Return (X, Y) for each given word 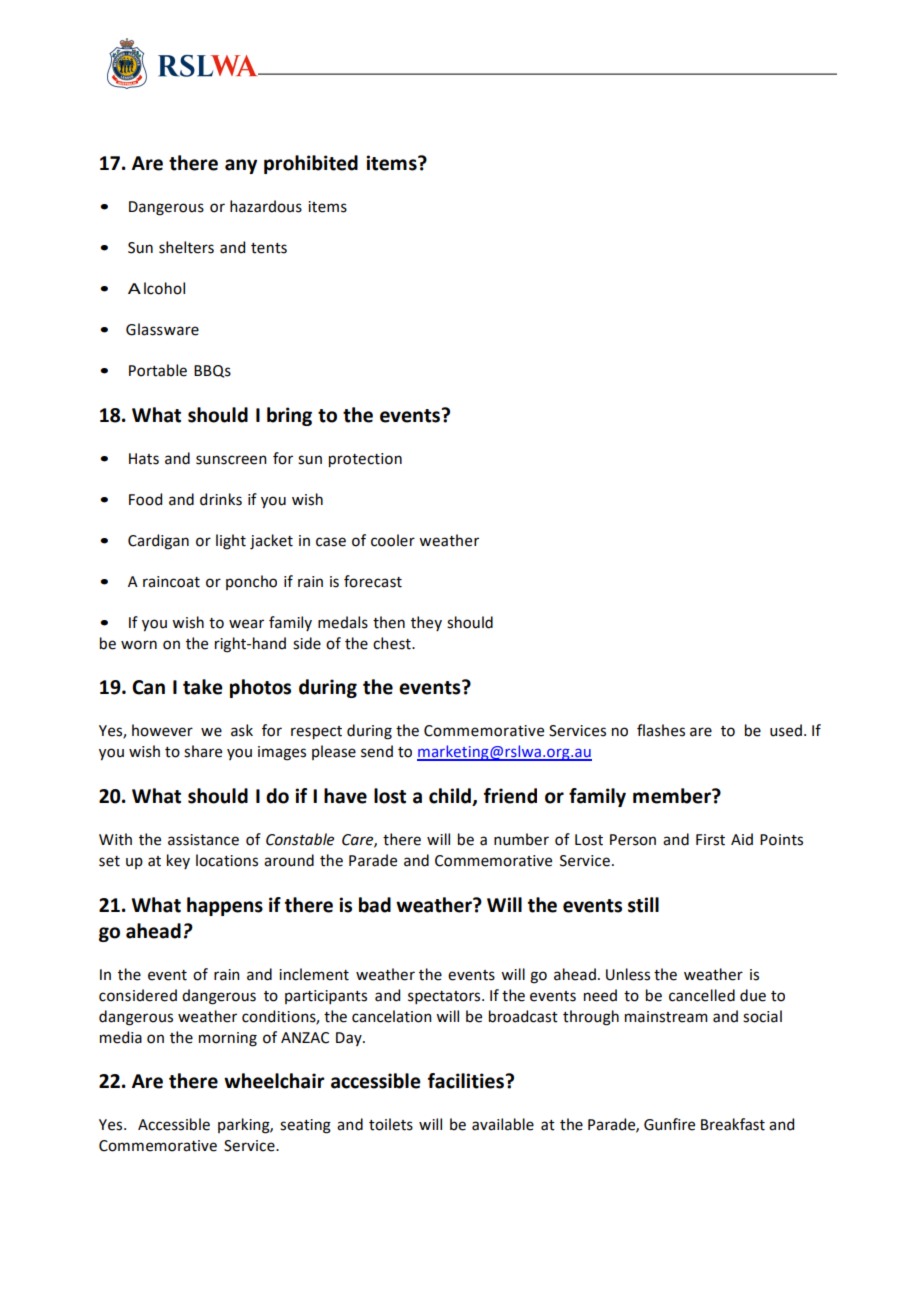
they (426, 623)
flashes (661, 730)
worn (139, 645)
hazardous (266, 206)
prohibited (311, 164)
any (241, 166)
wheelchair (274, 1081)
